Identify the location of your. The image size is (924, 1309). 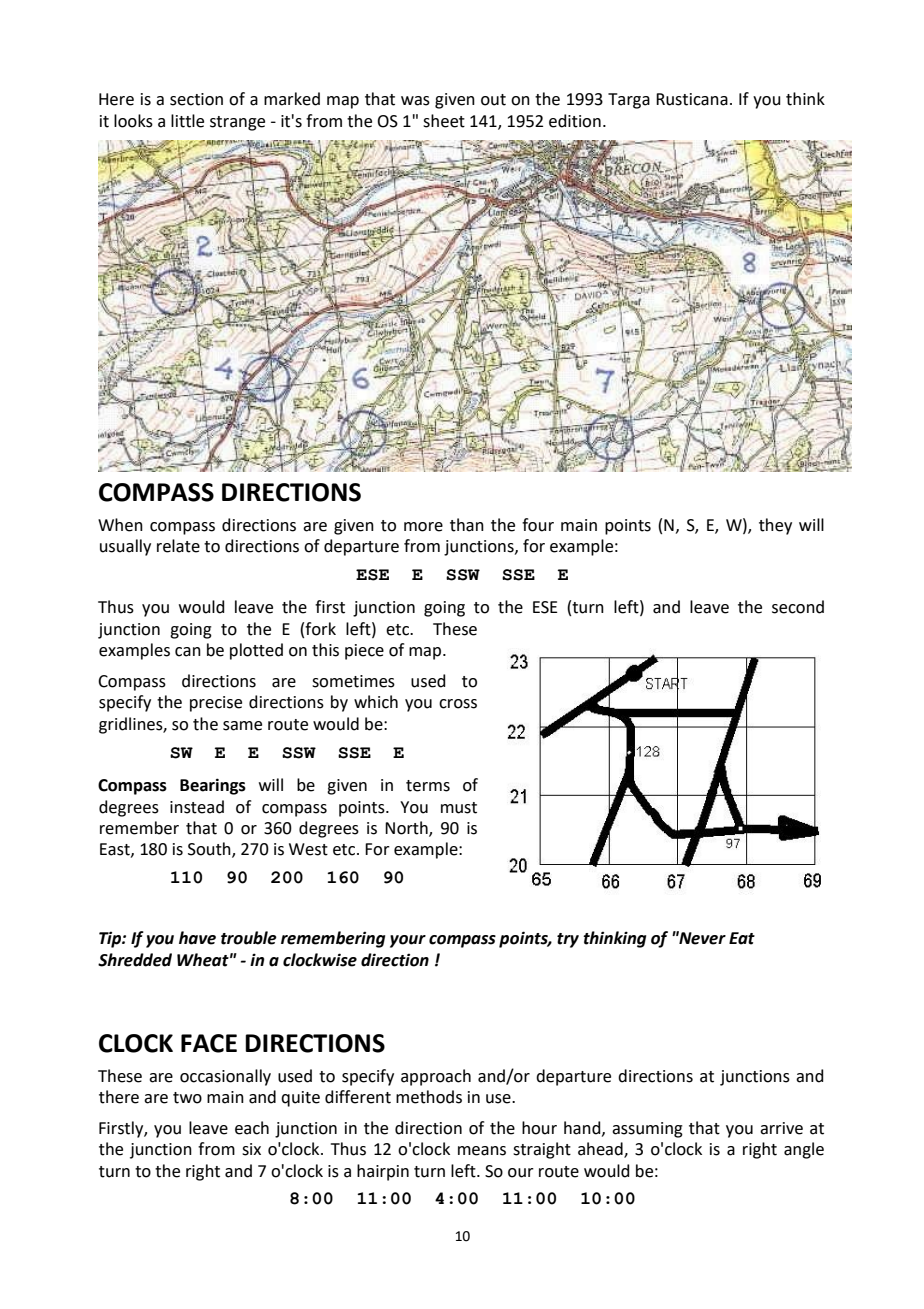
(408, 941).
